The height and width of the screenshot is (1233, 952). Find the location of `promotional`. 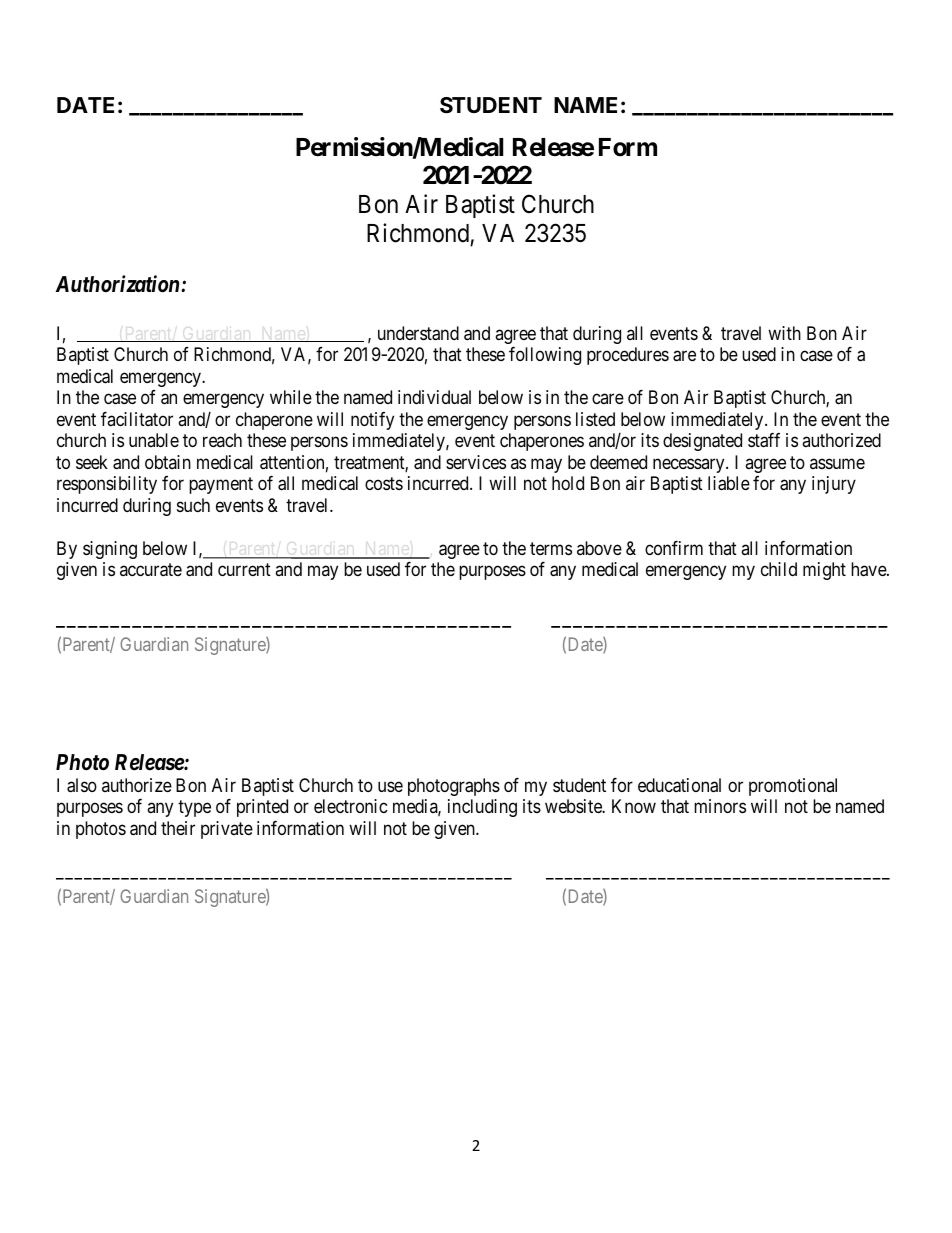

promotional is located at coordinates (793, 787).
